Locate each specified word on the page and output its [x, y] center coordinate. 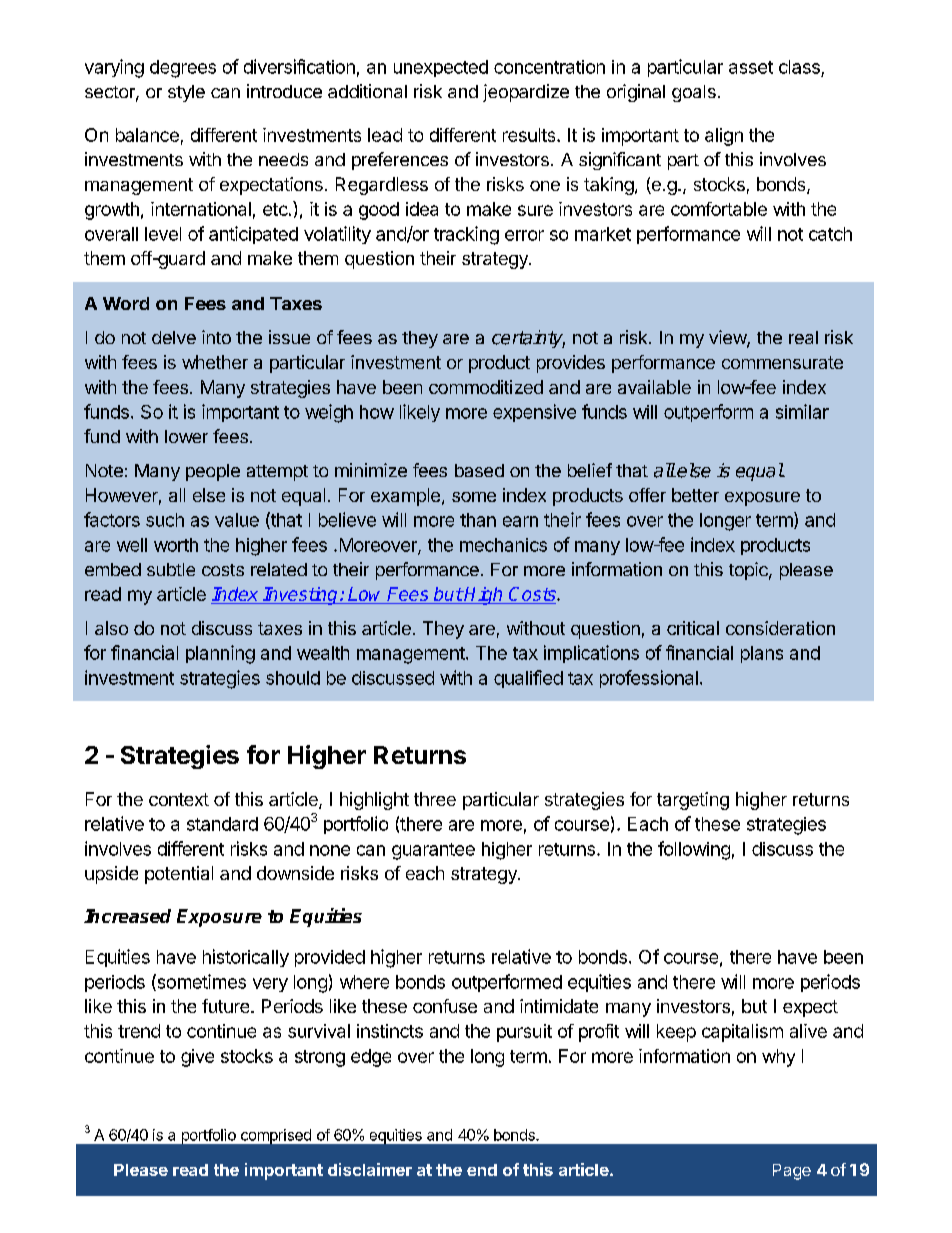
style [186, 93]
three [435, 799]
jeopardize [526, 93]
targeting [693, 801]
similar [802, 411]
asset [751, 67]
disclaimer [370, 1169]
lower [186, 436]
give [197, 1058]
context [179, 799]
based [479, 470]
